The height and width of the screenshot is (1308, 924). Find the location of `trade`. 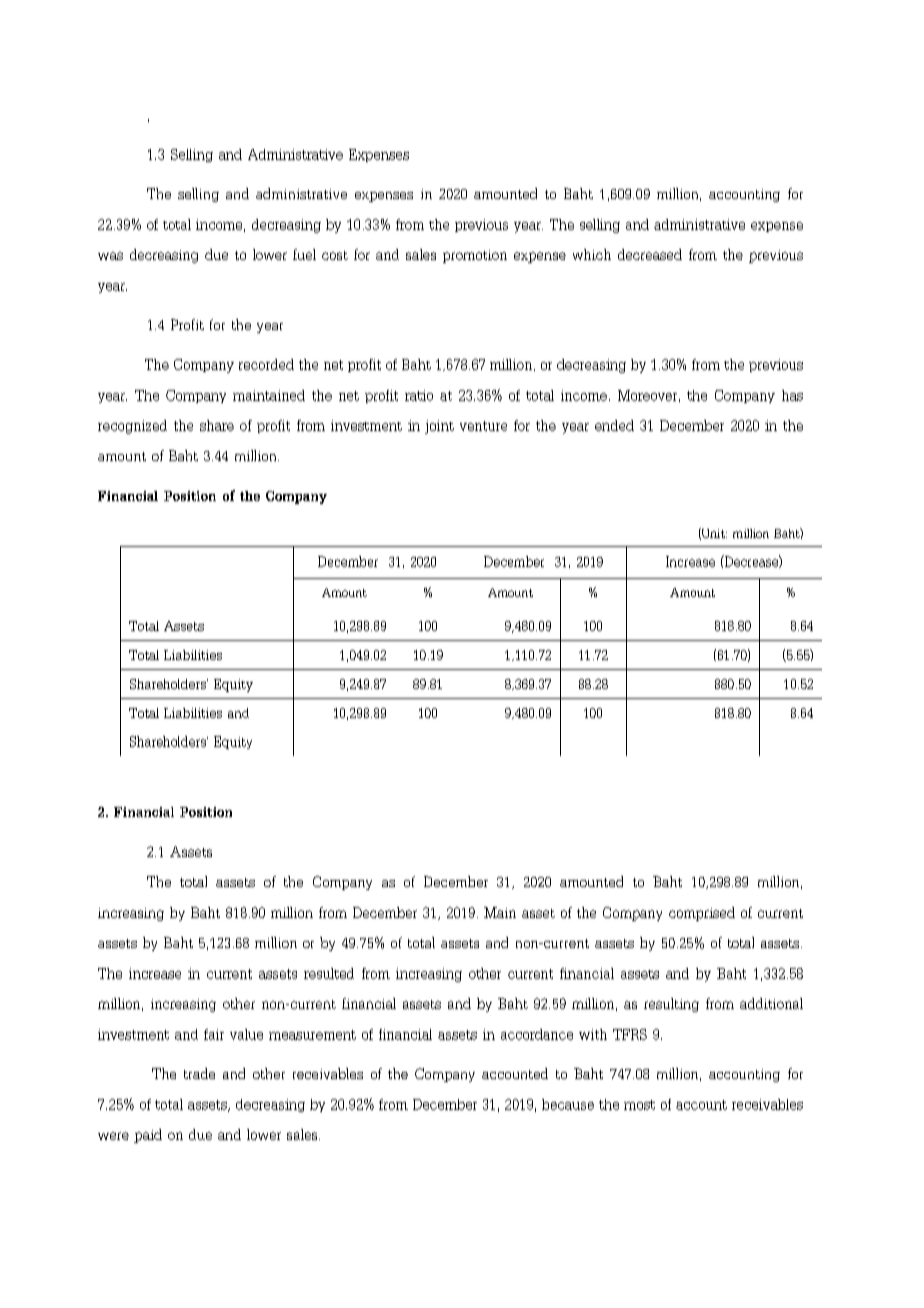

trade is located at coordinates (199, 1073).
